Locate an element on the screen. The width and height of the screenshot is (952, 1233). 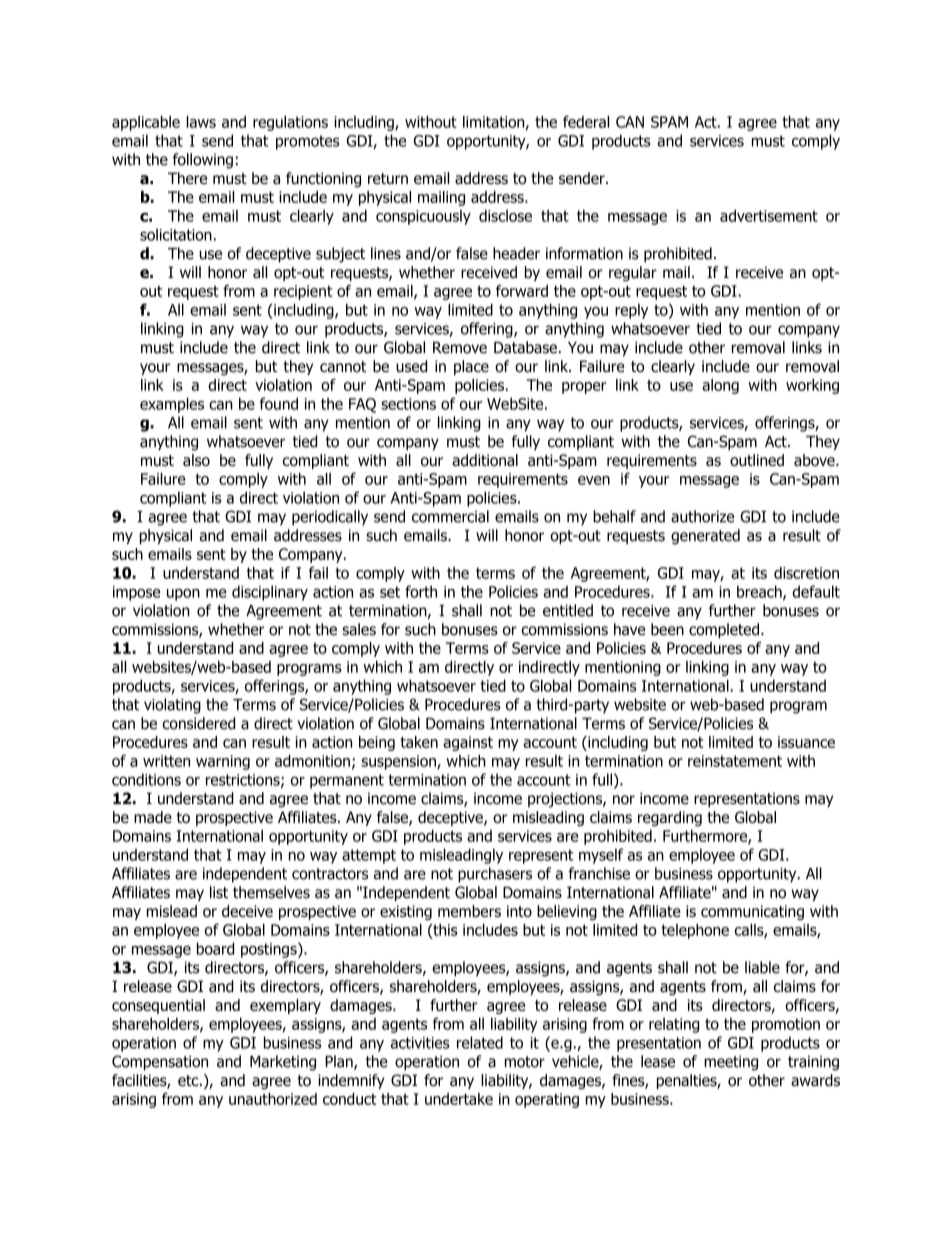
advertisement is located at coordinates (769, 215).
